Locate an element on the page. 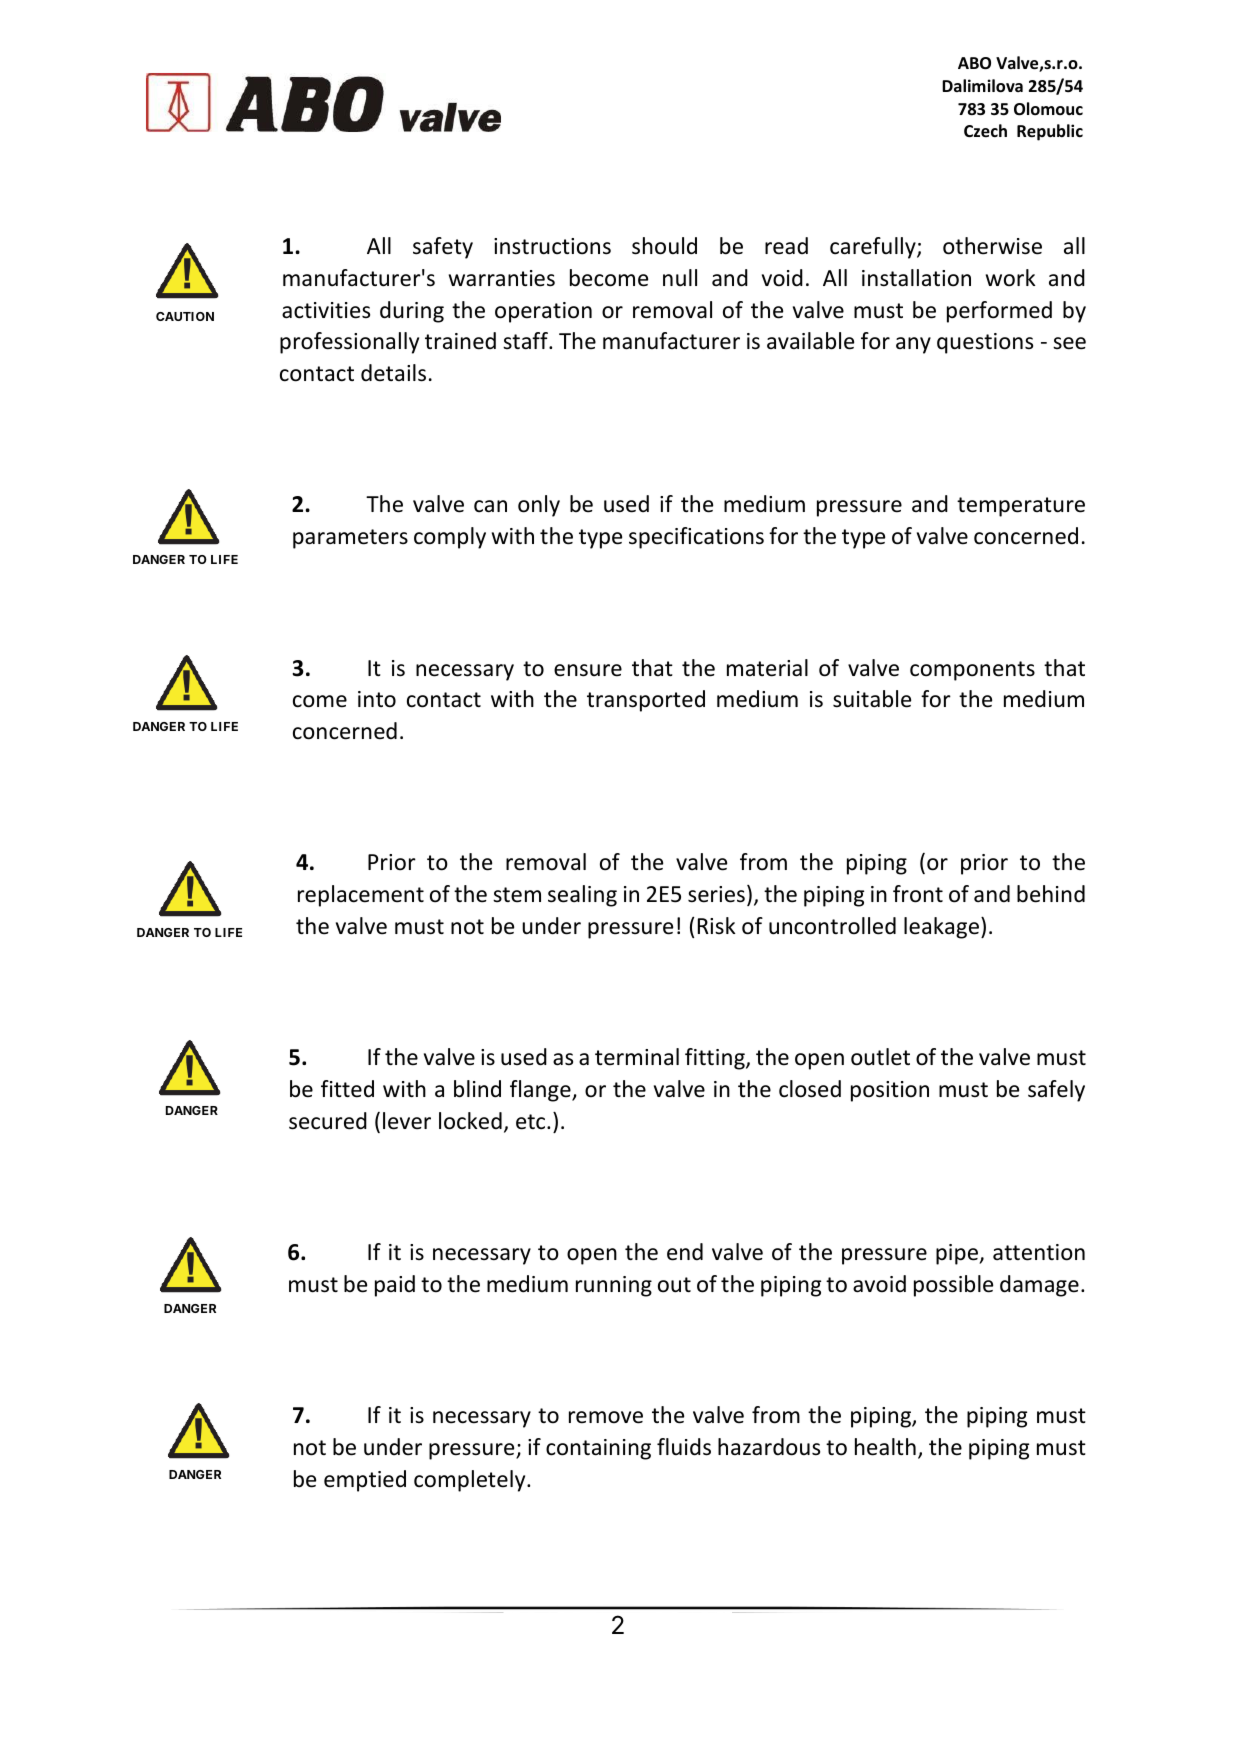 The image size is (1233, 1743). should is located at coordinates (664, 246).
